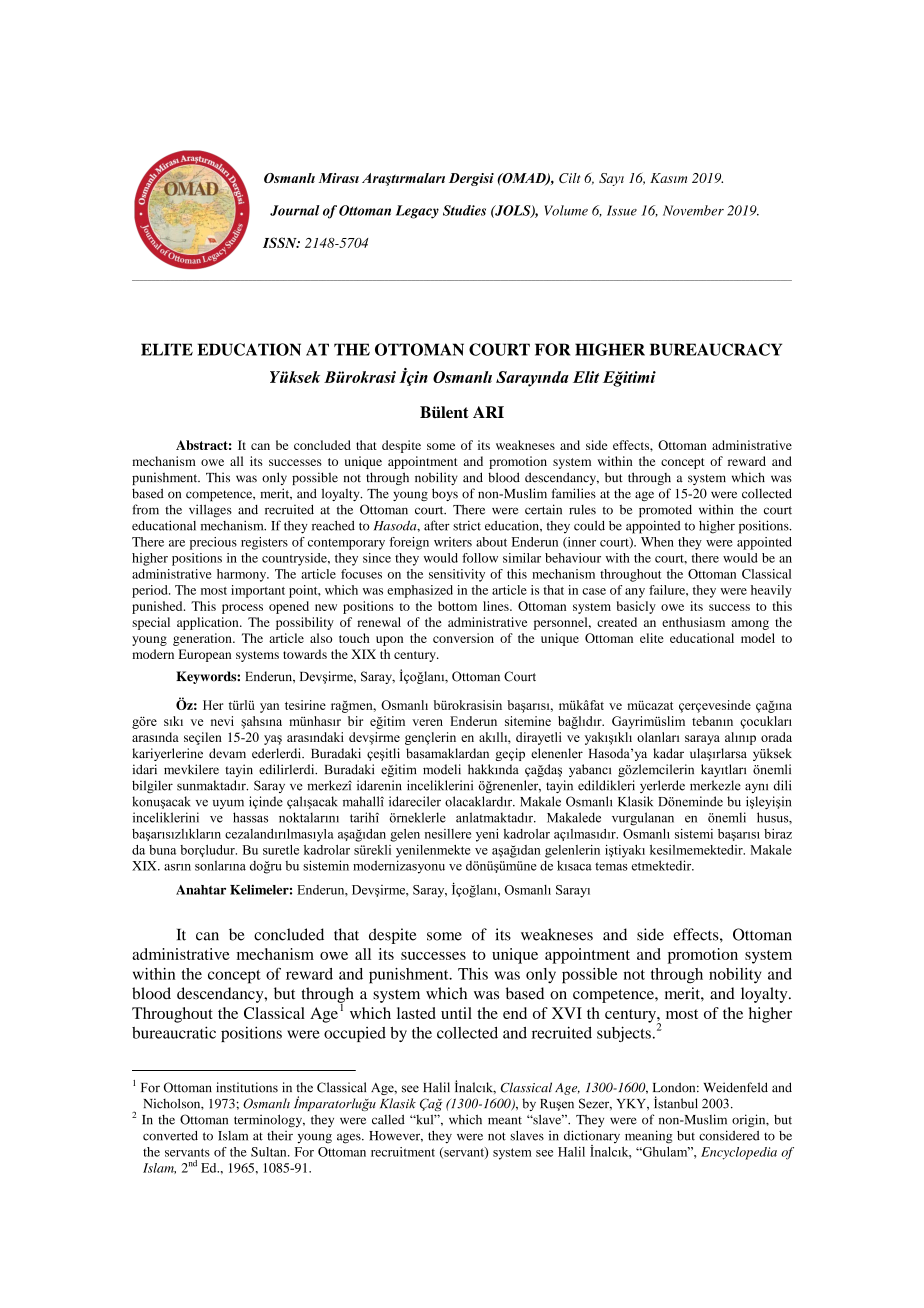 This screenshot has height=1308, width=924. What do you see at coordinates (693, 622) in the screenshot?
I see `enthusiasm` at bounding box center [693, 622].
